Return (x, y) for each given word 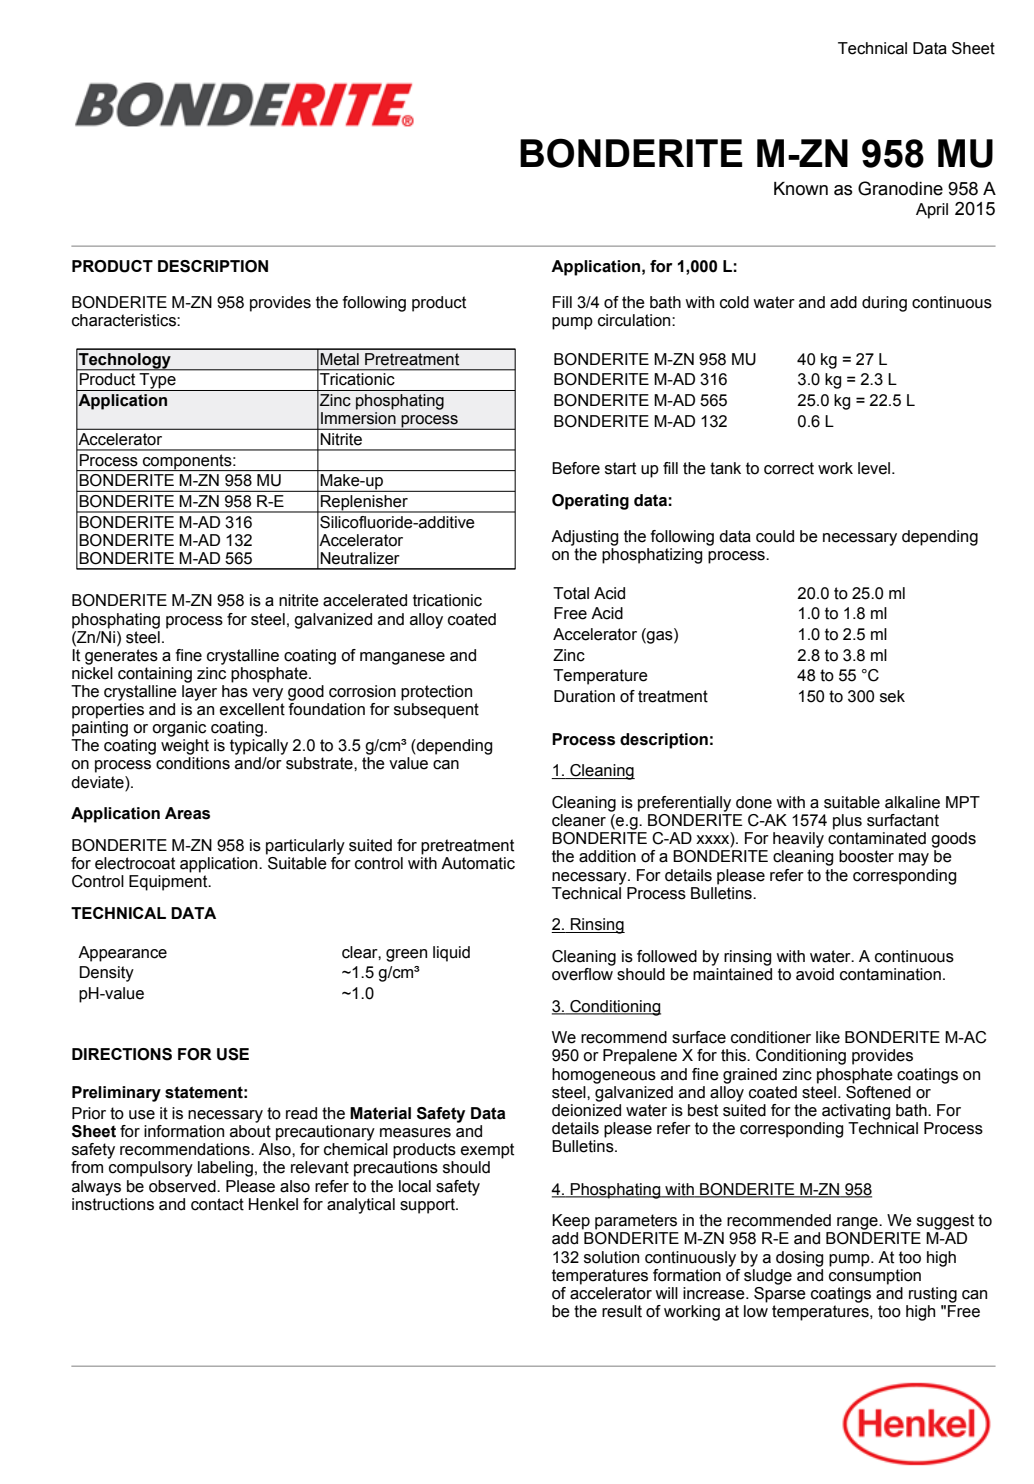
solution (611, 1257)
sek (892, 696)
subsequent (436, 711)
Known (801, 189)
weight (185, 747)
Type (158, 382)
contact (217, 1204)
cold (734, 302)
